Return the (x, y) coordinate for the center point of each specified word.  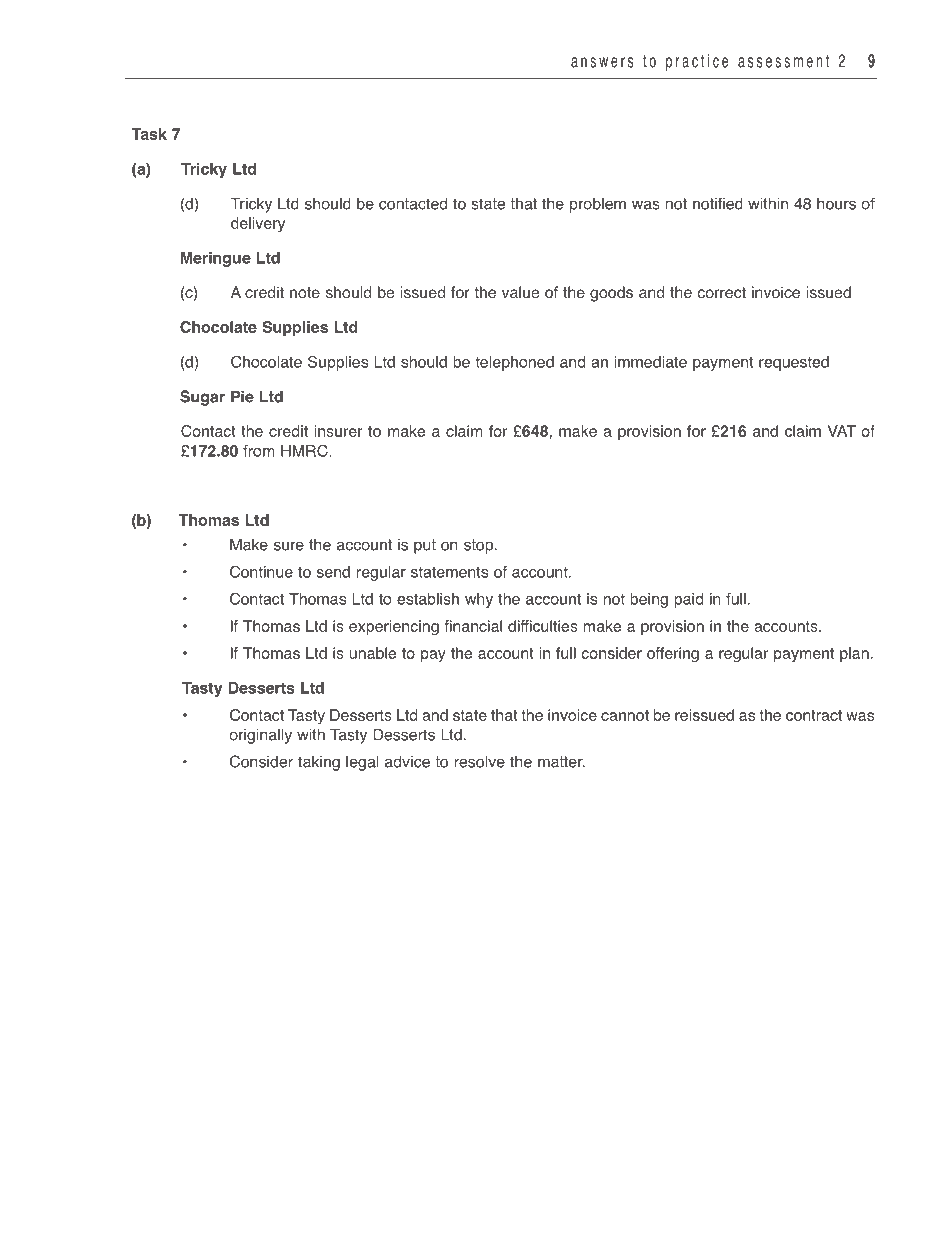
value (520, 292)
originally (260, 736)
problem (598, 205)
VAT (842, 431)
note (305, 293)
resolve (480, 761)
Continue (261, 571)
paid (688, 600)
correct (722, 293)
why (479, 600)
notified (718, 203)
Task (149, 134)
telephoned (514, 363)
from (259, 451)
